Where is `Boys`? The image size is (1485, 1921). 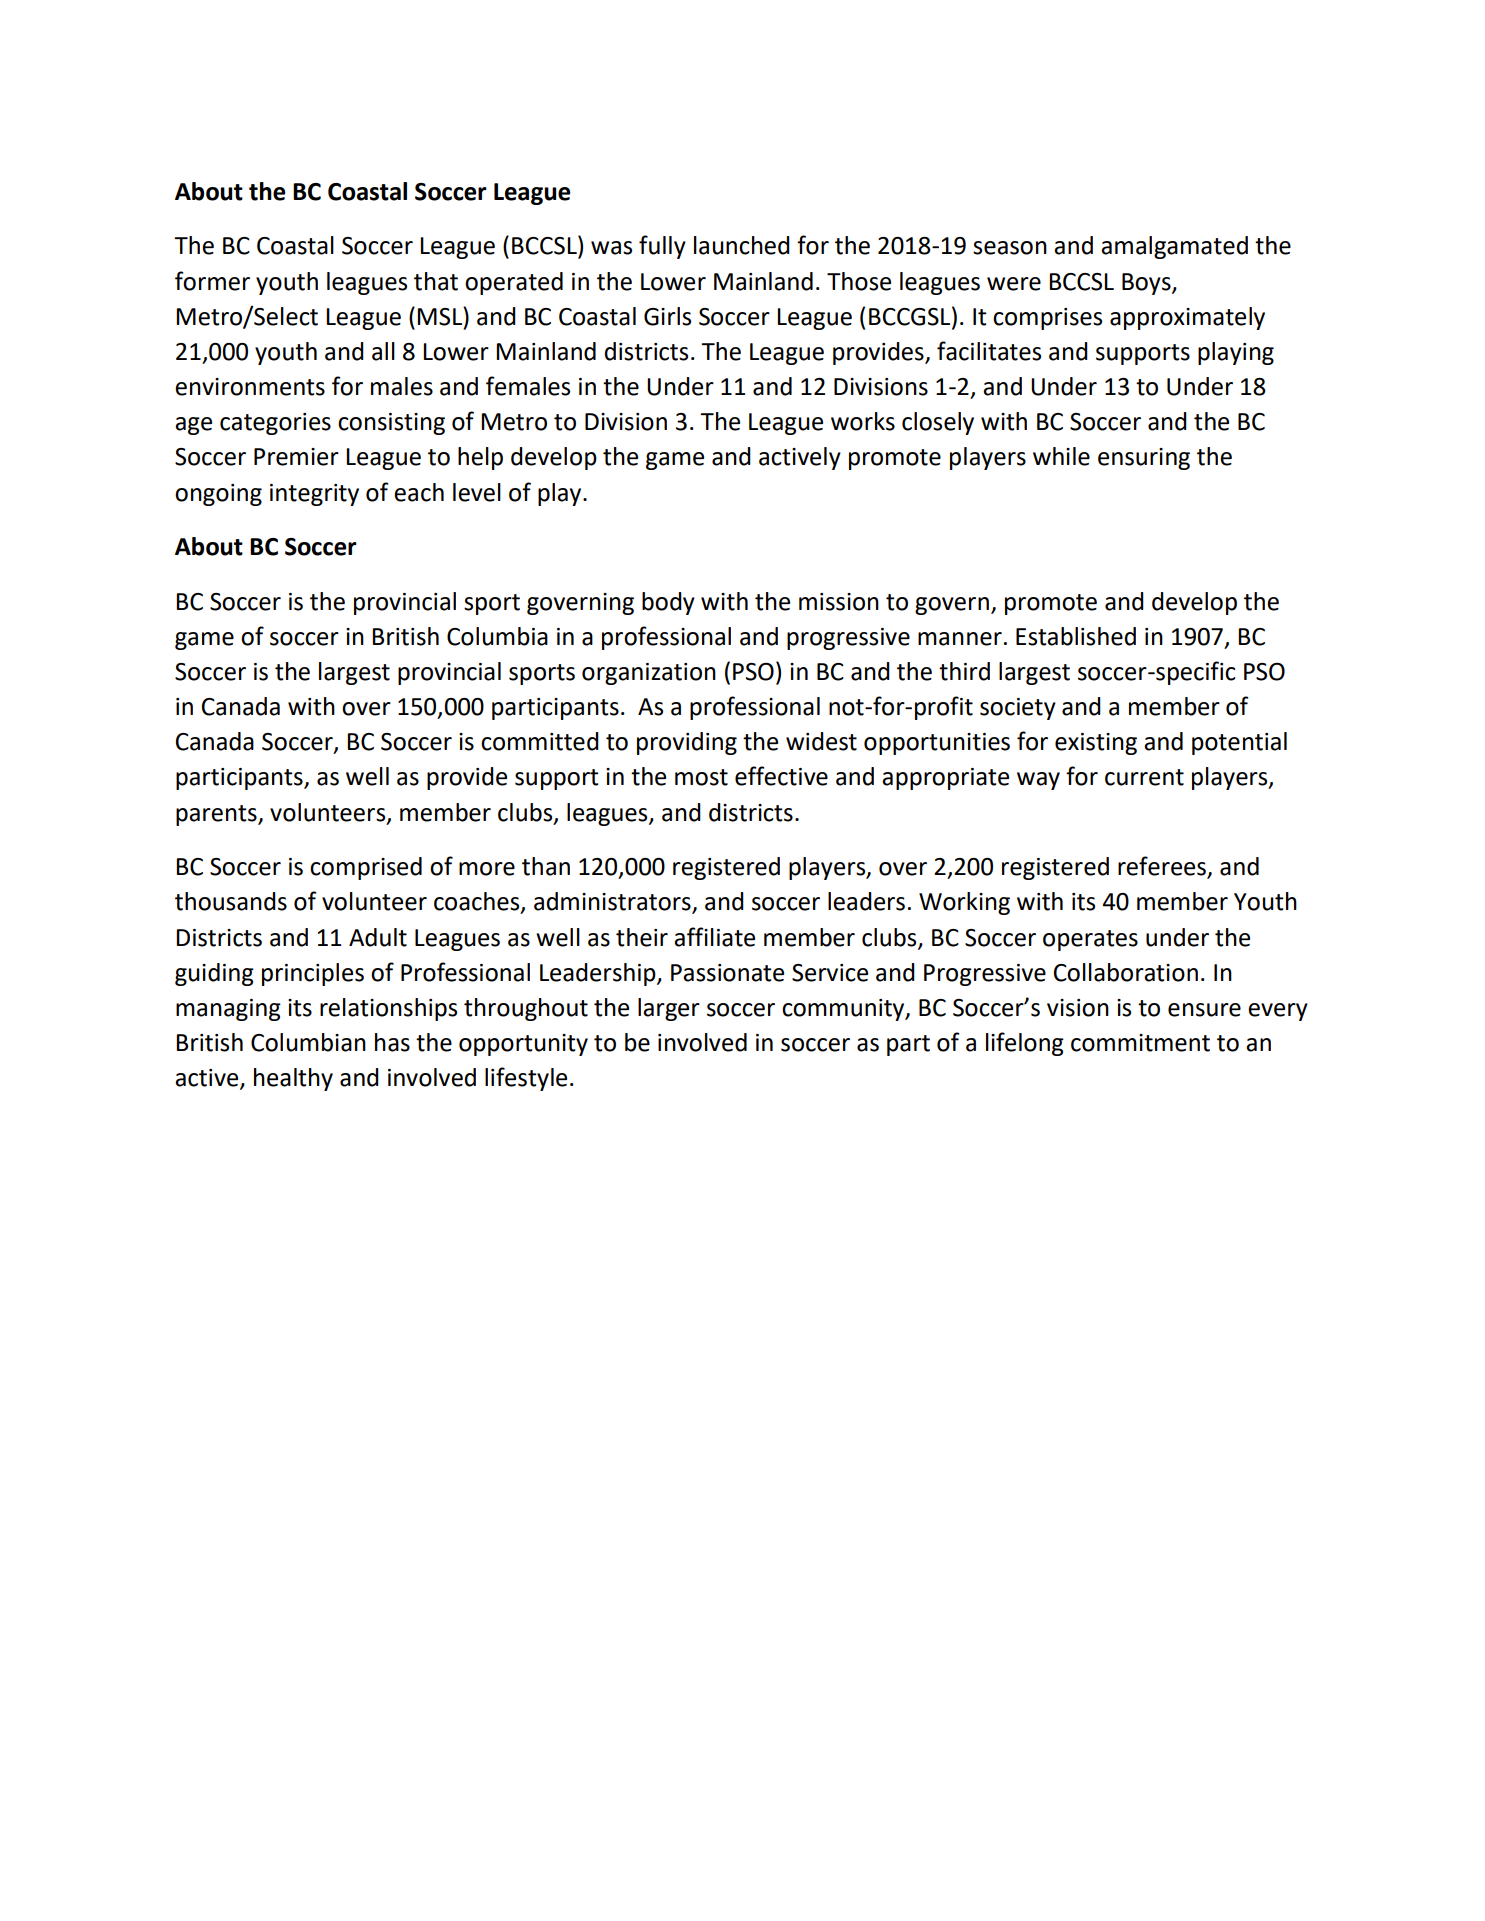 Boys is located at coordinates (1147, 284).
